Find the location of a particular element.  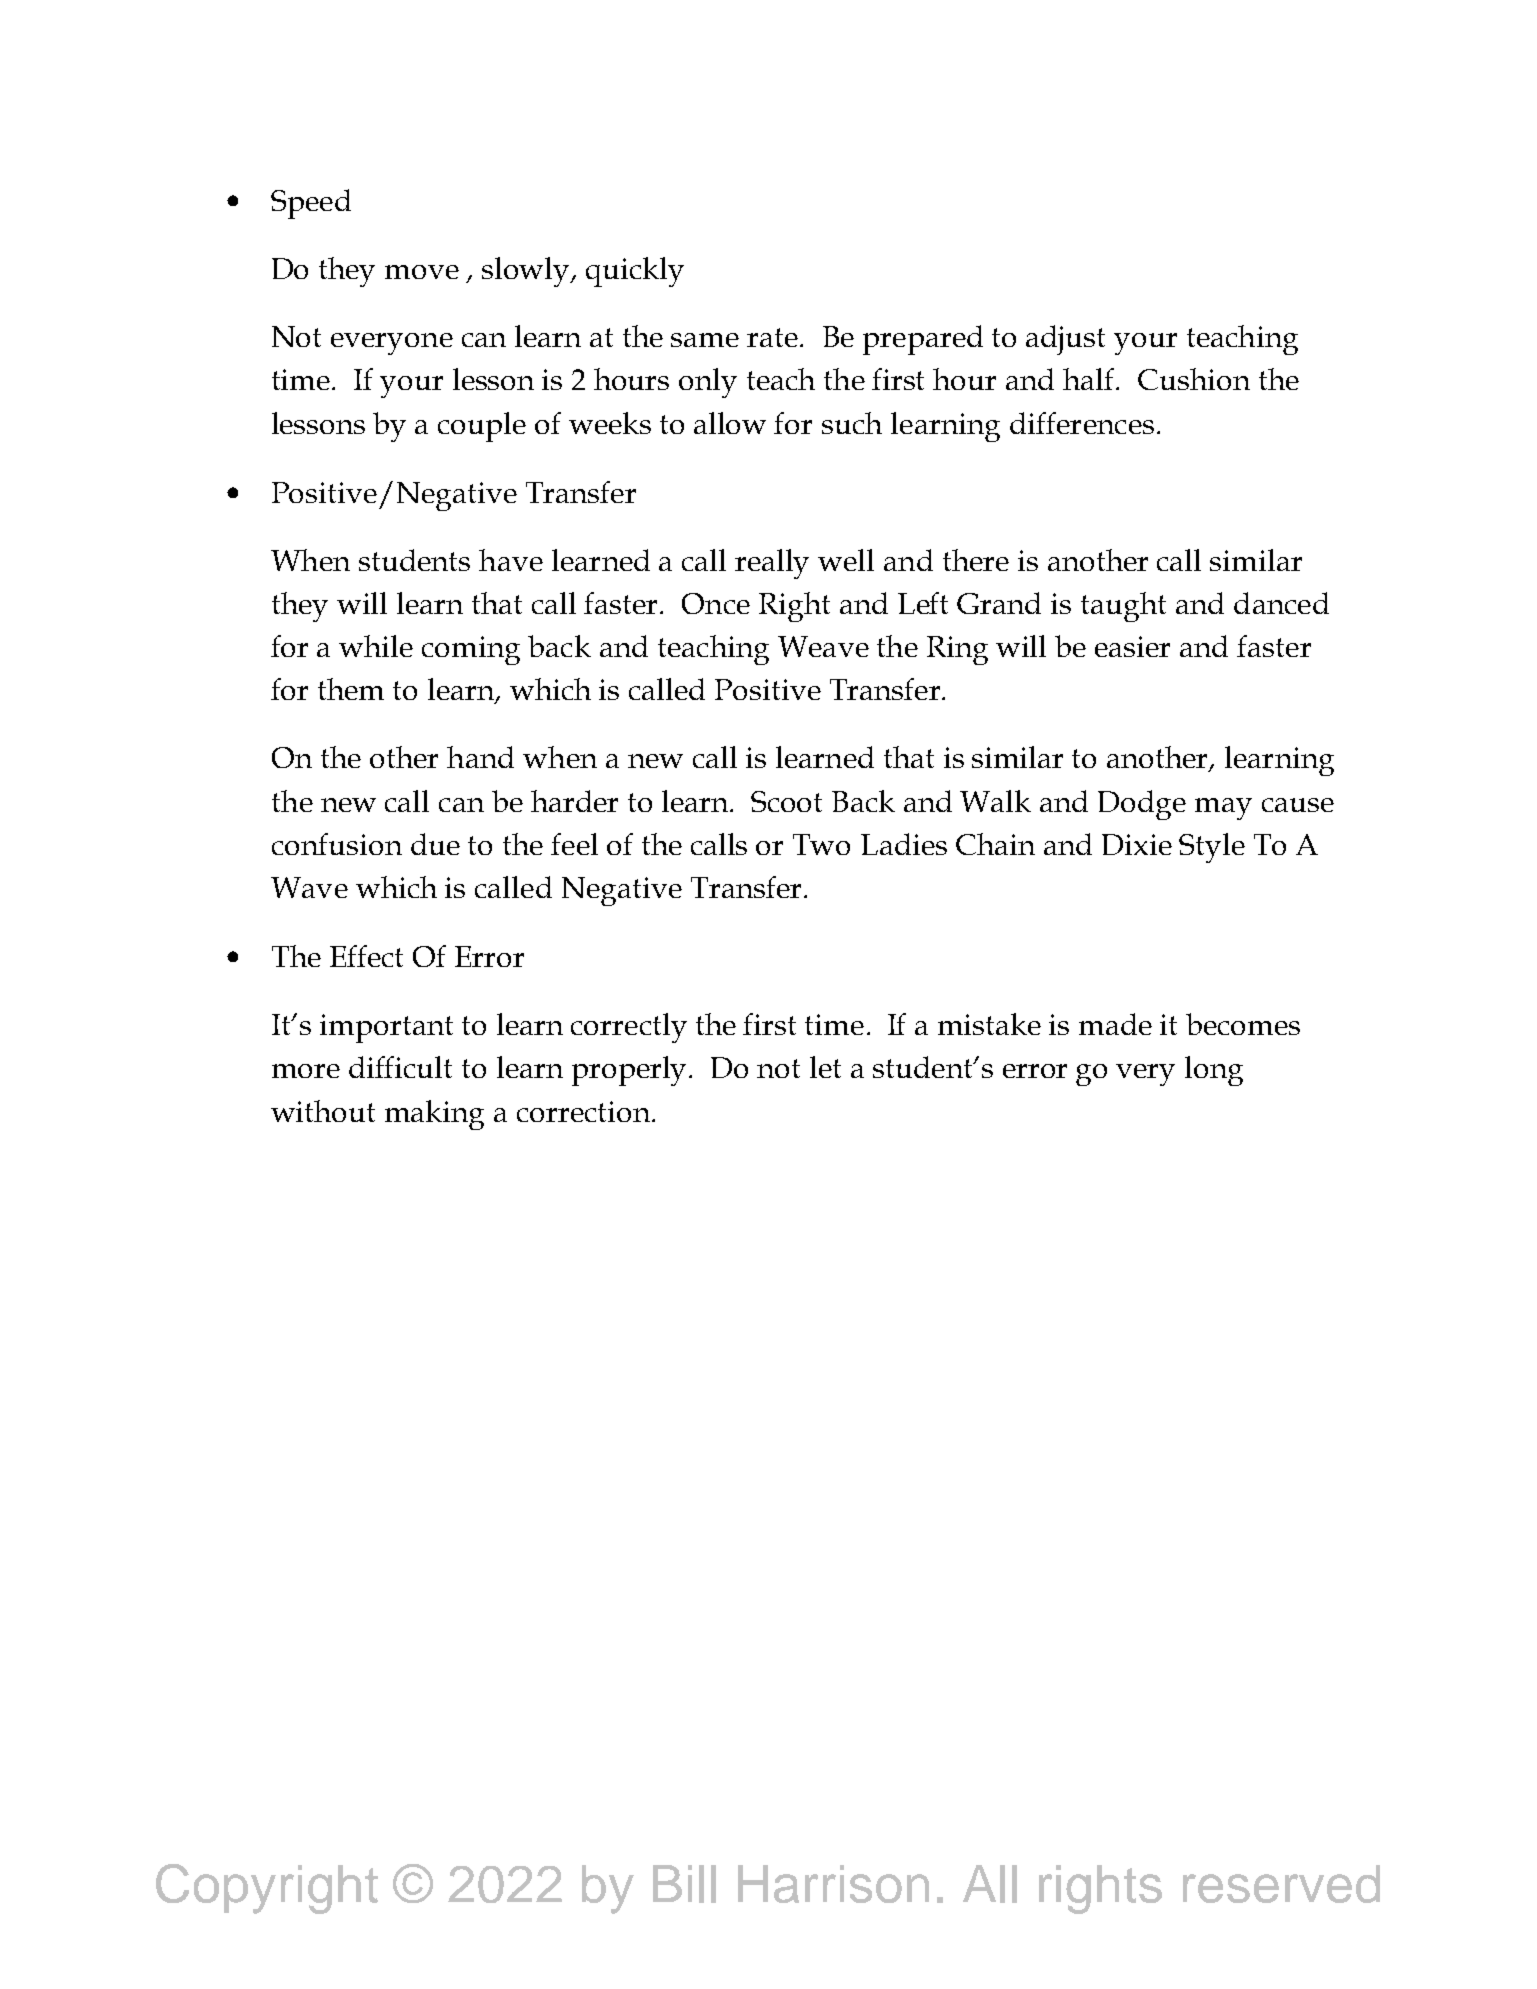

difficult is located at coordinates (400, 1067).
